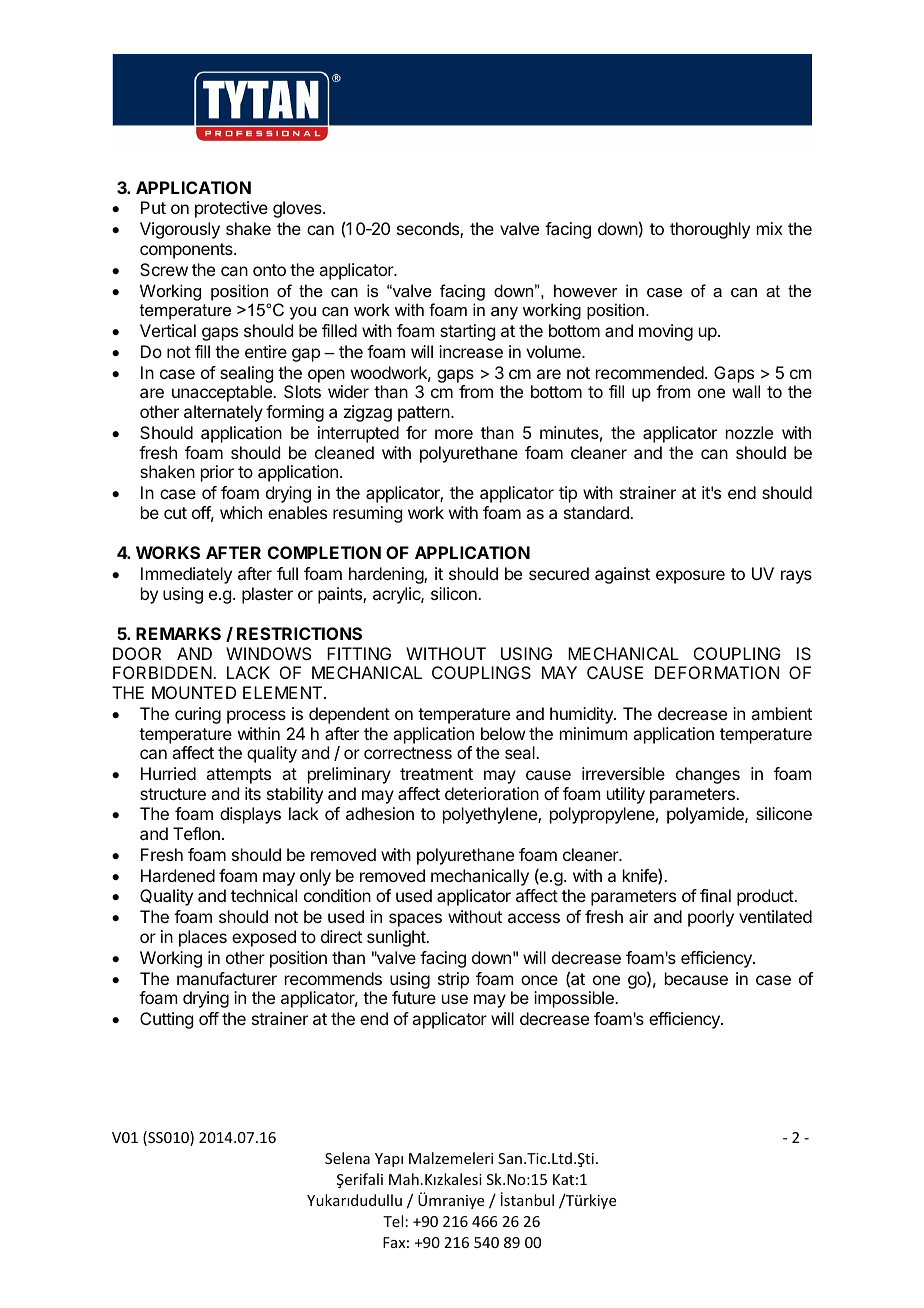 This page has width=924, height=1308. What do you see at coordinates (575, 999) in the page?
I see `impossible` at bounding box center [575, 999].
